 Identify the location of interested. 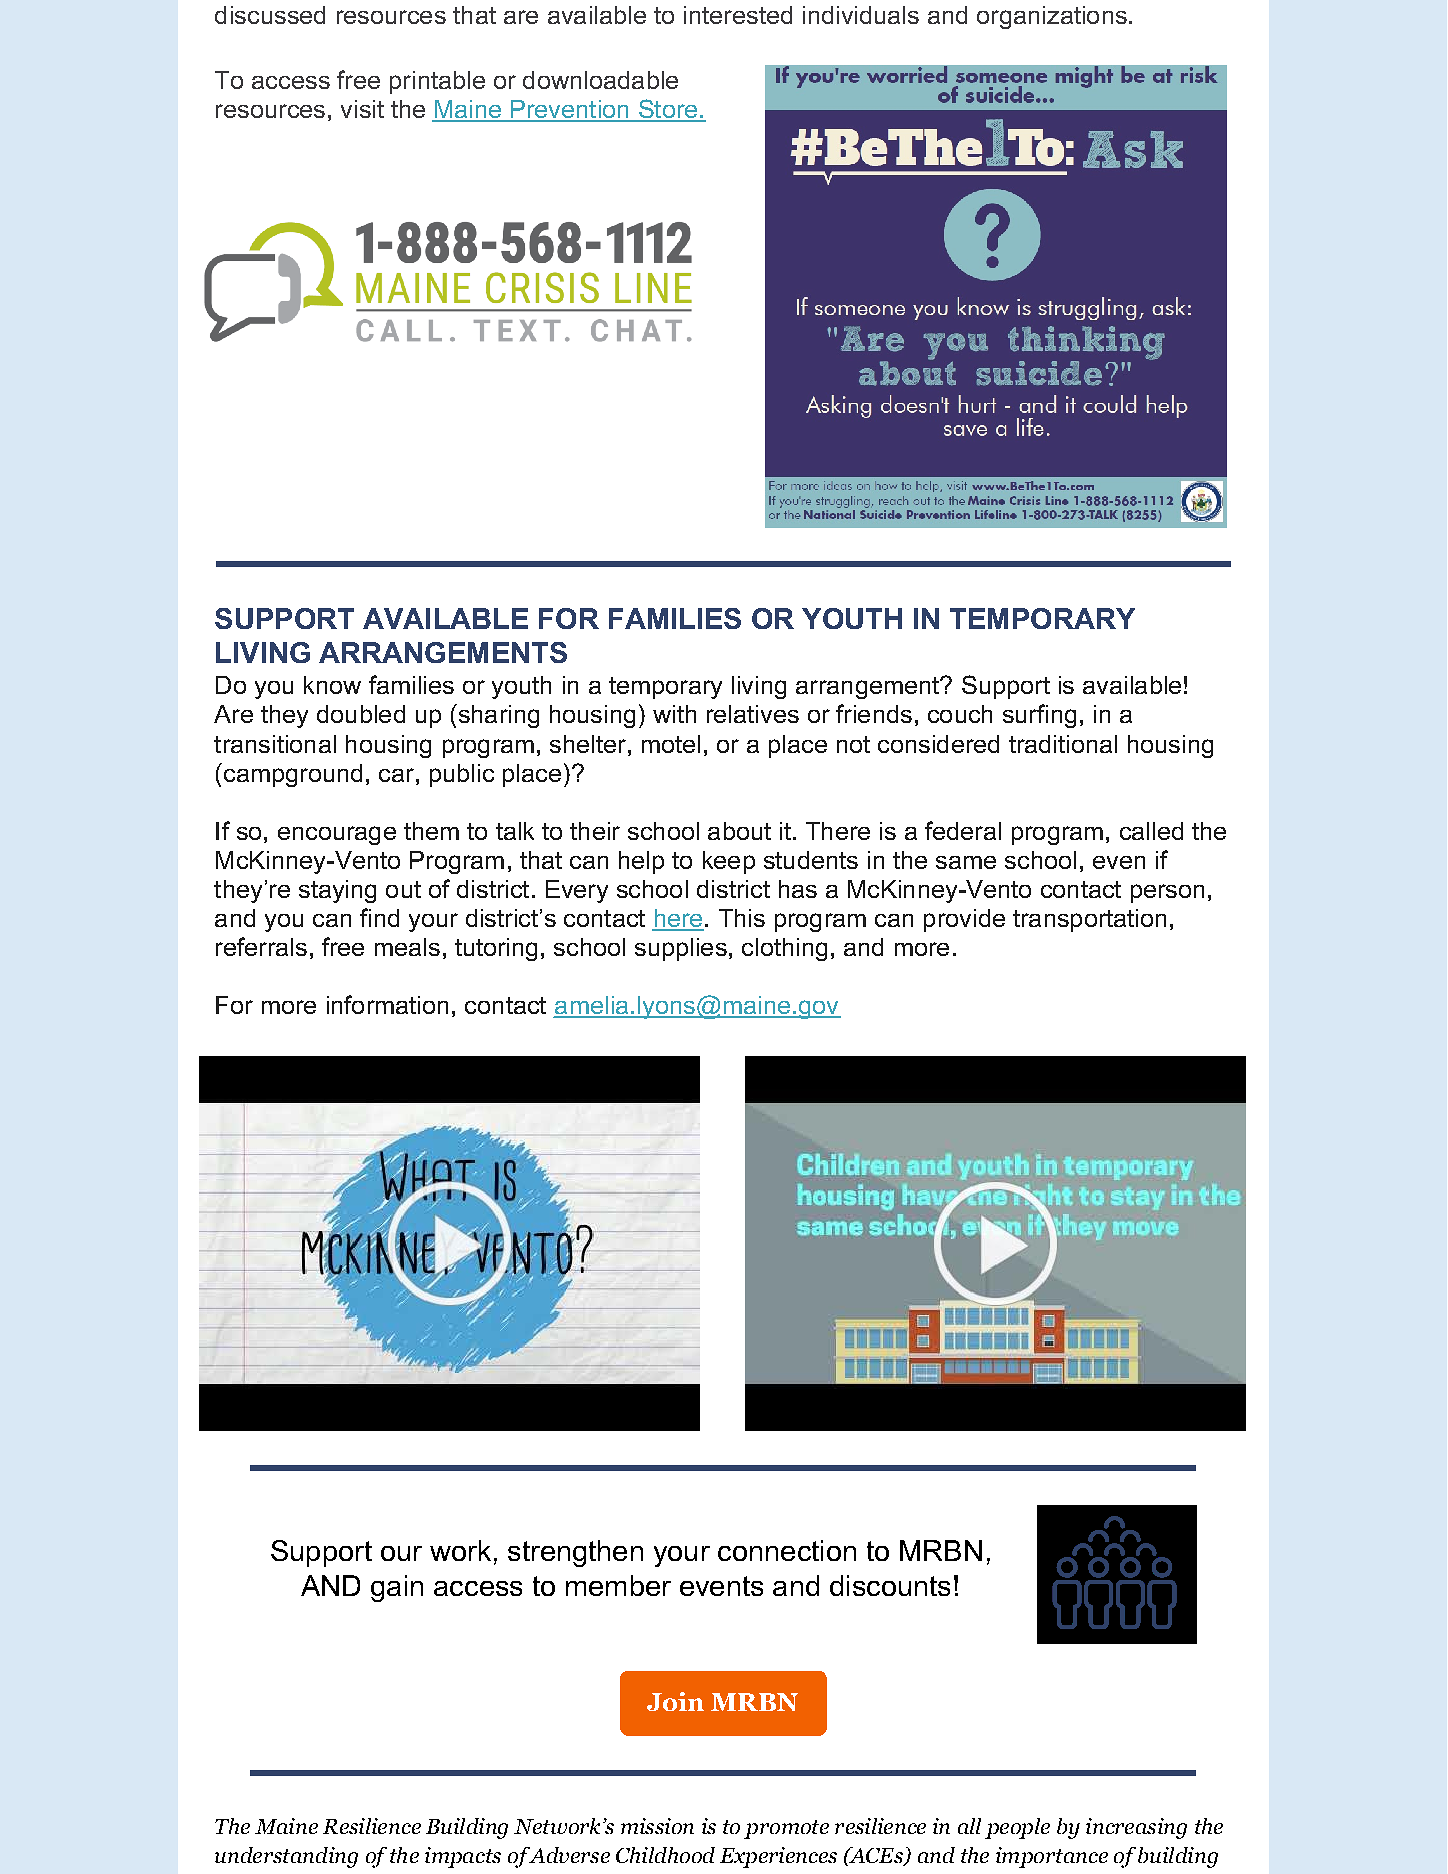
(738, 15).
